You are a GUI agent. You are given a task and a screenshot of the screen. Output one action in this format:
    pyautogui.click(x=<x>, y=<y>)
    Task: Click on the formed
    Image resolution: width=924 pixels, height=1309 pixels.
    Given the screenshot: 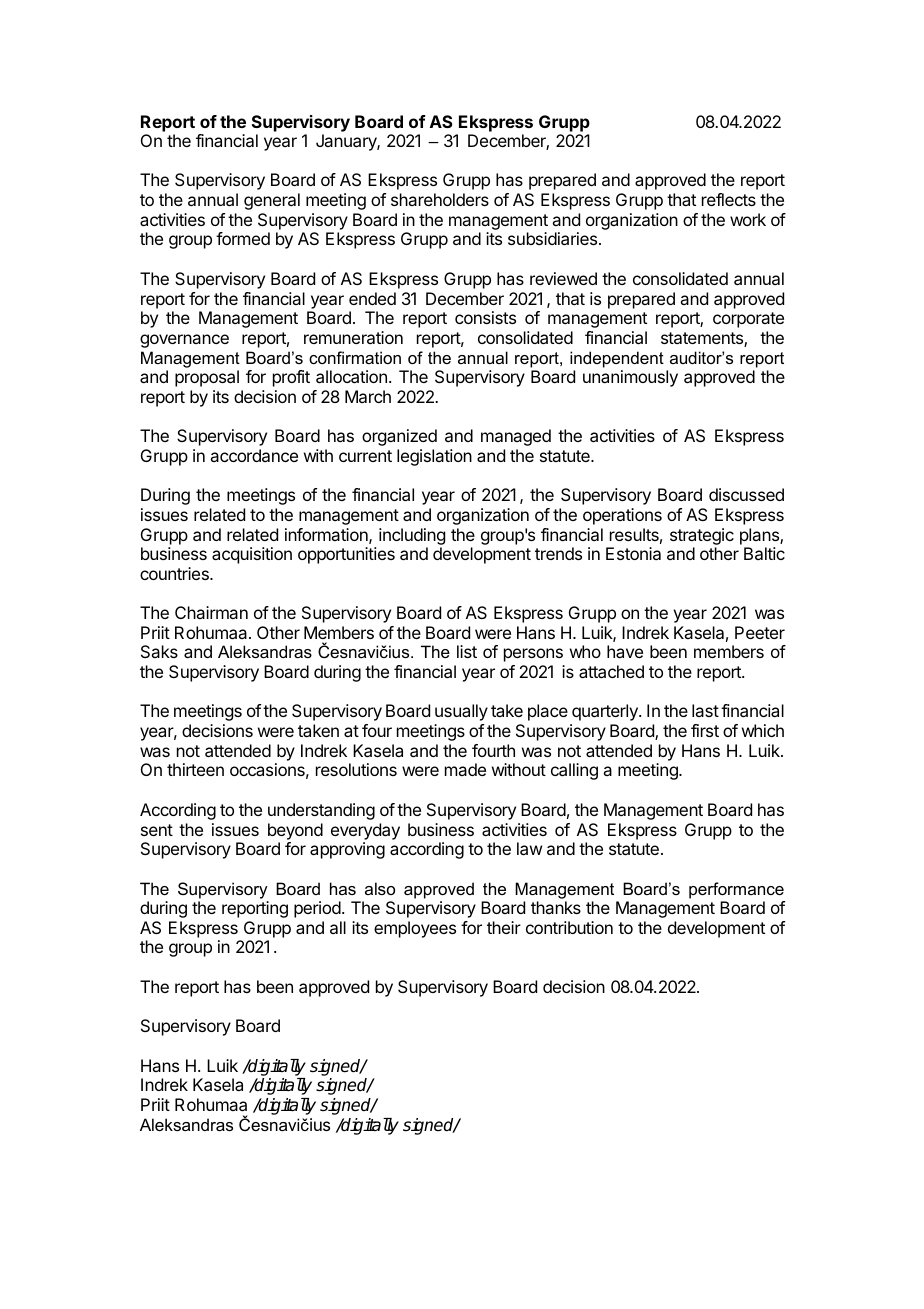 What is the action you would take?
    pyautogui.click(x=243, y=238)
